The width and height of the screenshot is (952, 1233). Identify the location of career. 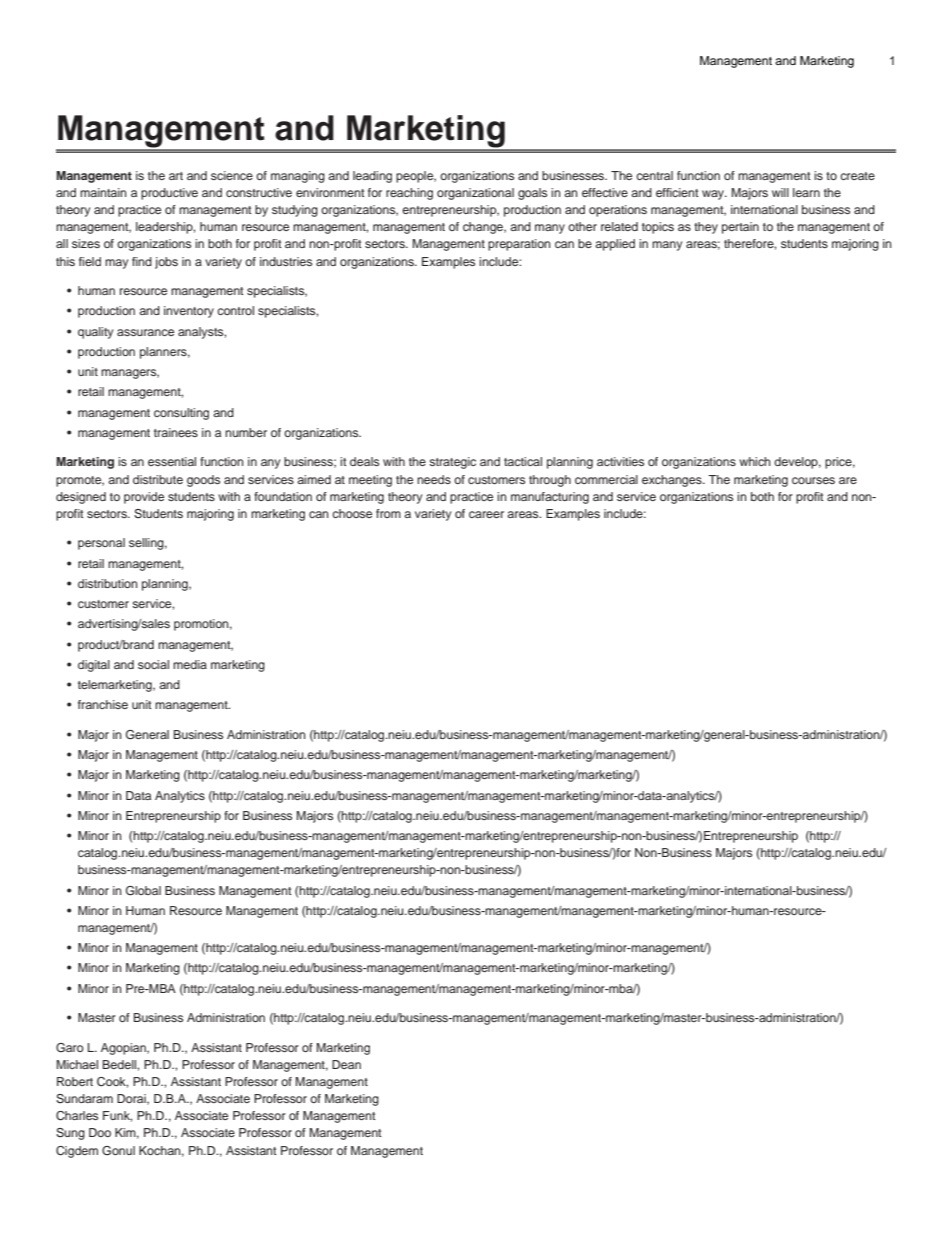
(486, 514).
